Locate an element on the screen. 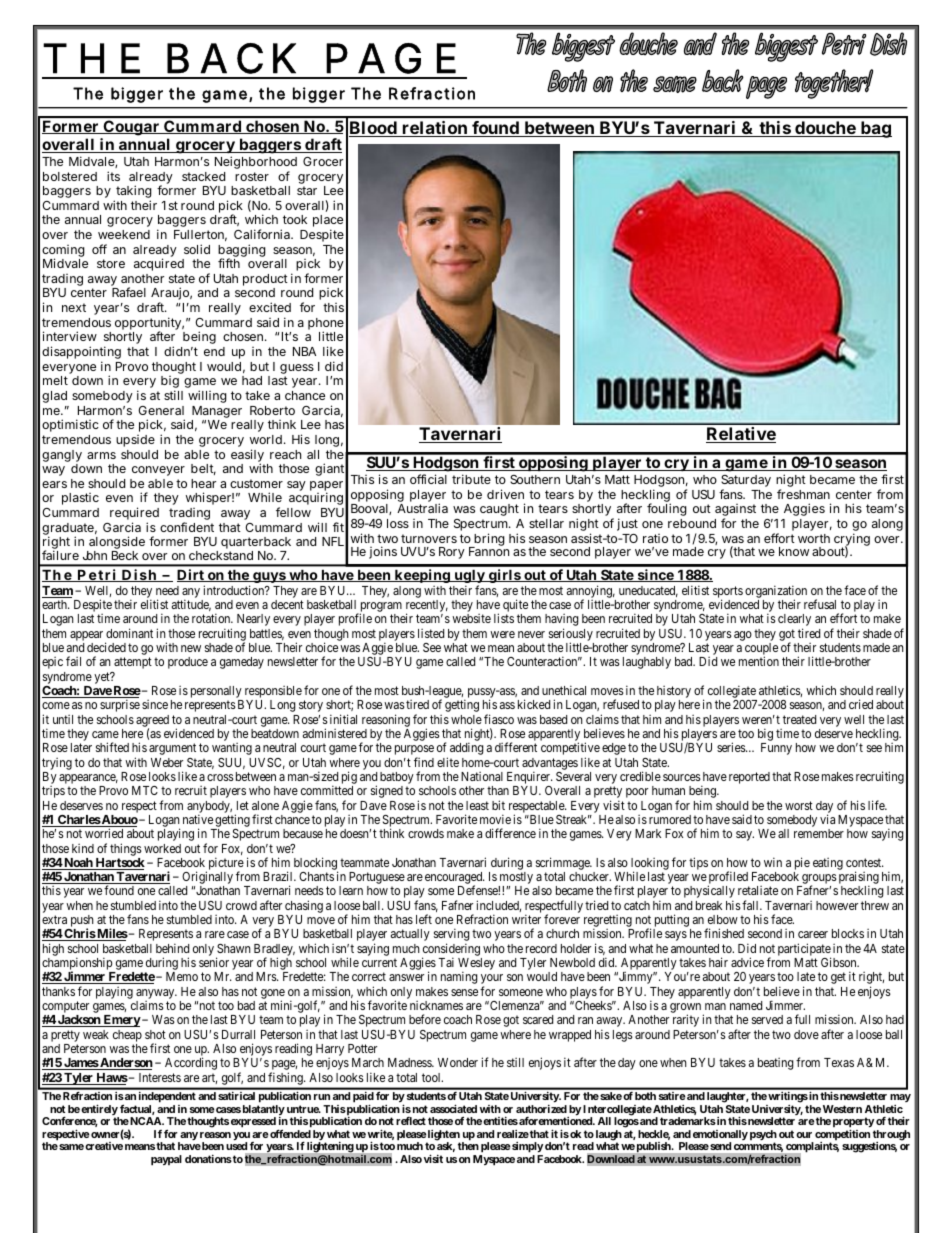 The width and height of the screenshot is (952, 1233). relation is located at coordinates (435, 129).
